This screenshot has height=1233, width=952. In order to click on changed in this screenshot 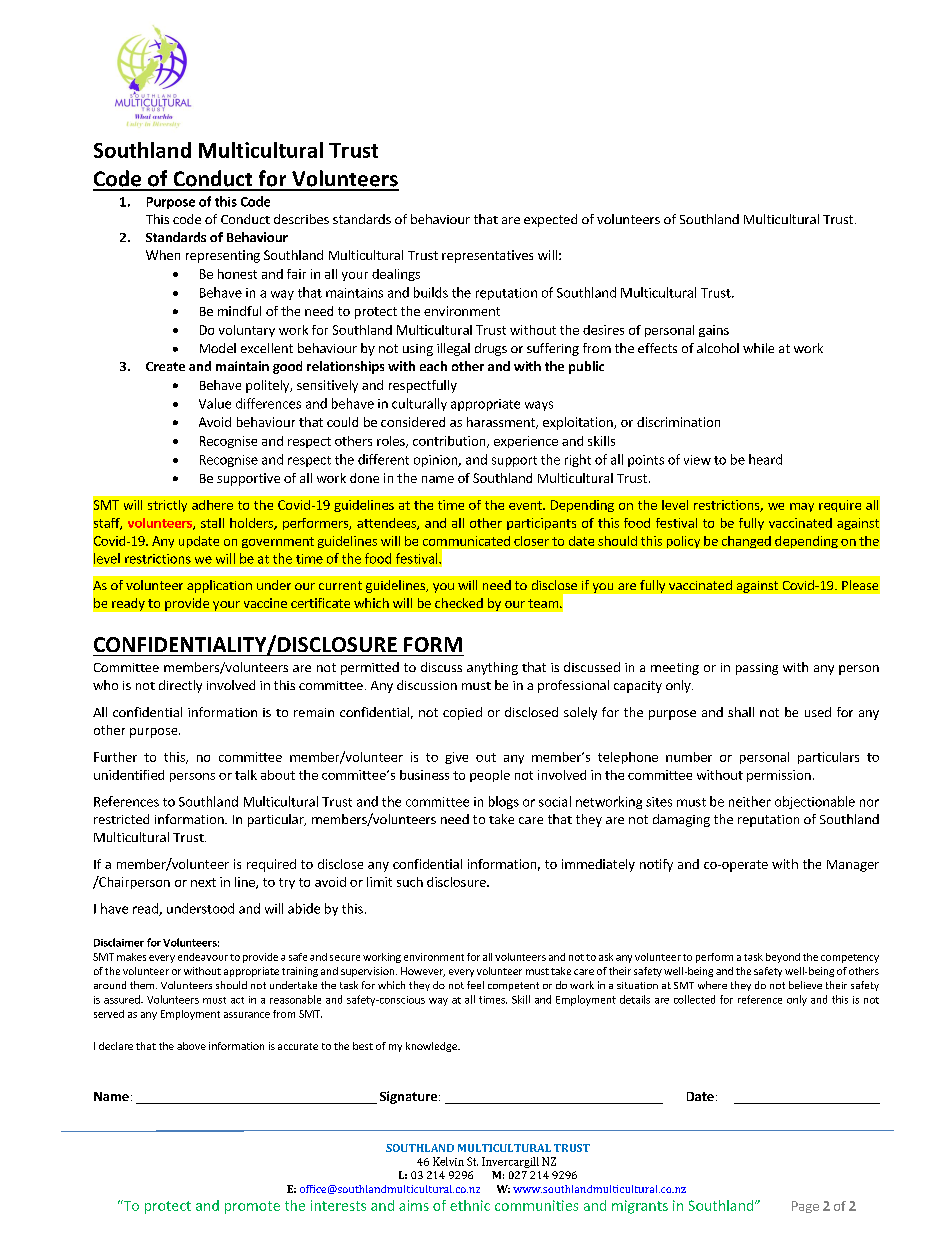, I will do `click(746, 542)`.
